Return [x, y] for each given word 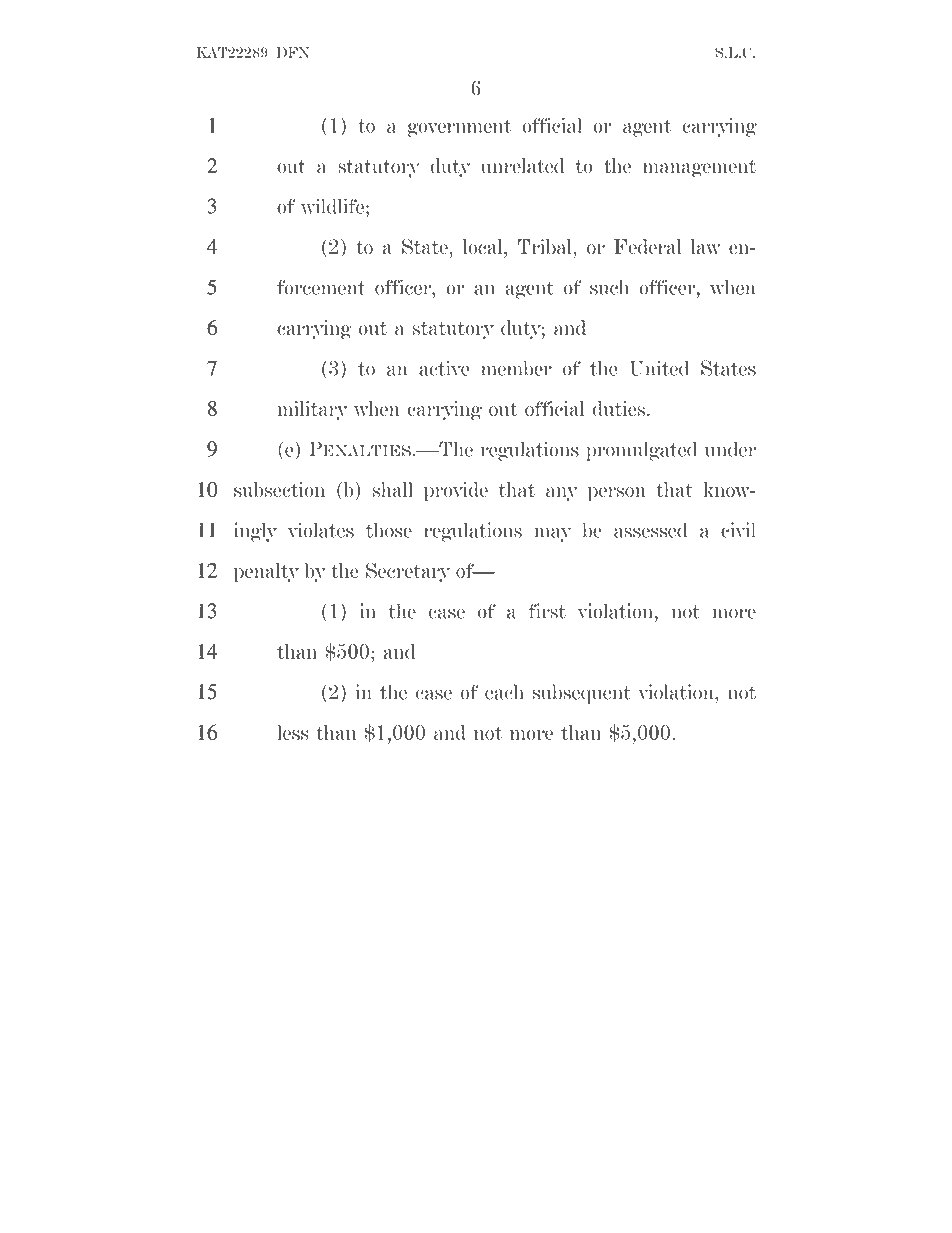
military [312, 411]
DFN [293, 52]
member [516, 368]
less [293, 732]
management [699, 169]
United [659, 368]
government [459, 128]
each [504, 692]
